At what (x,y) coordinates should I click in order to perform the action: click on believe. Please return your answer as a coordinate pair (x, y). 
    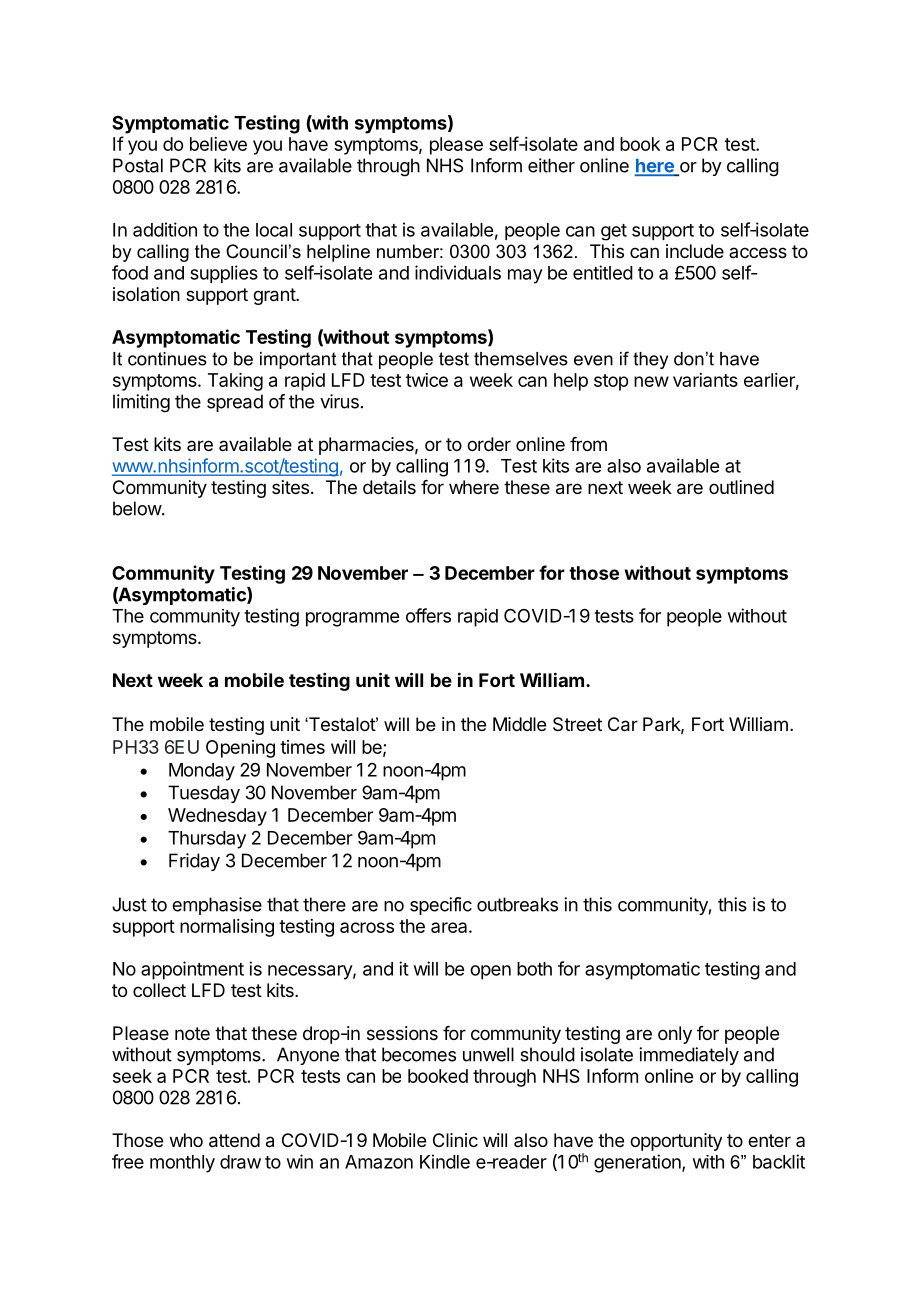
    Looking at the image, I should click on (218, 144).
